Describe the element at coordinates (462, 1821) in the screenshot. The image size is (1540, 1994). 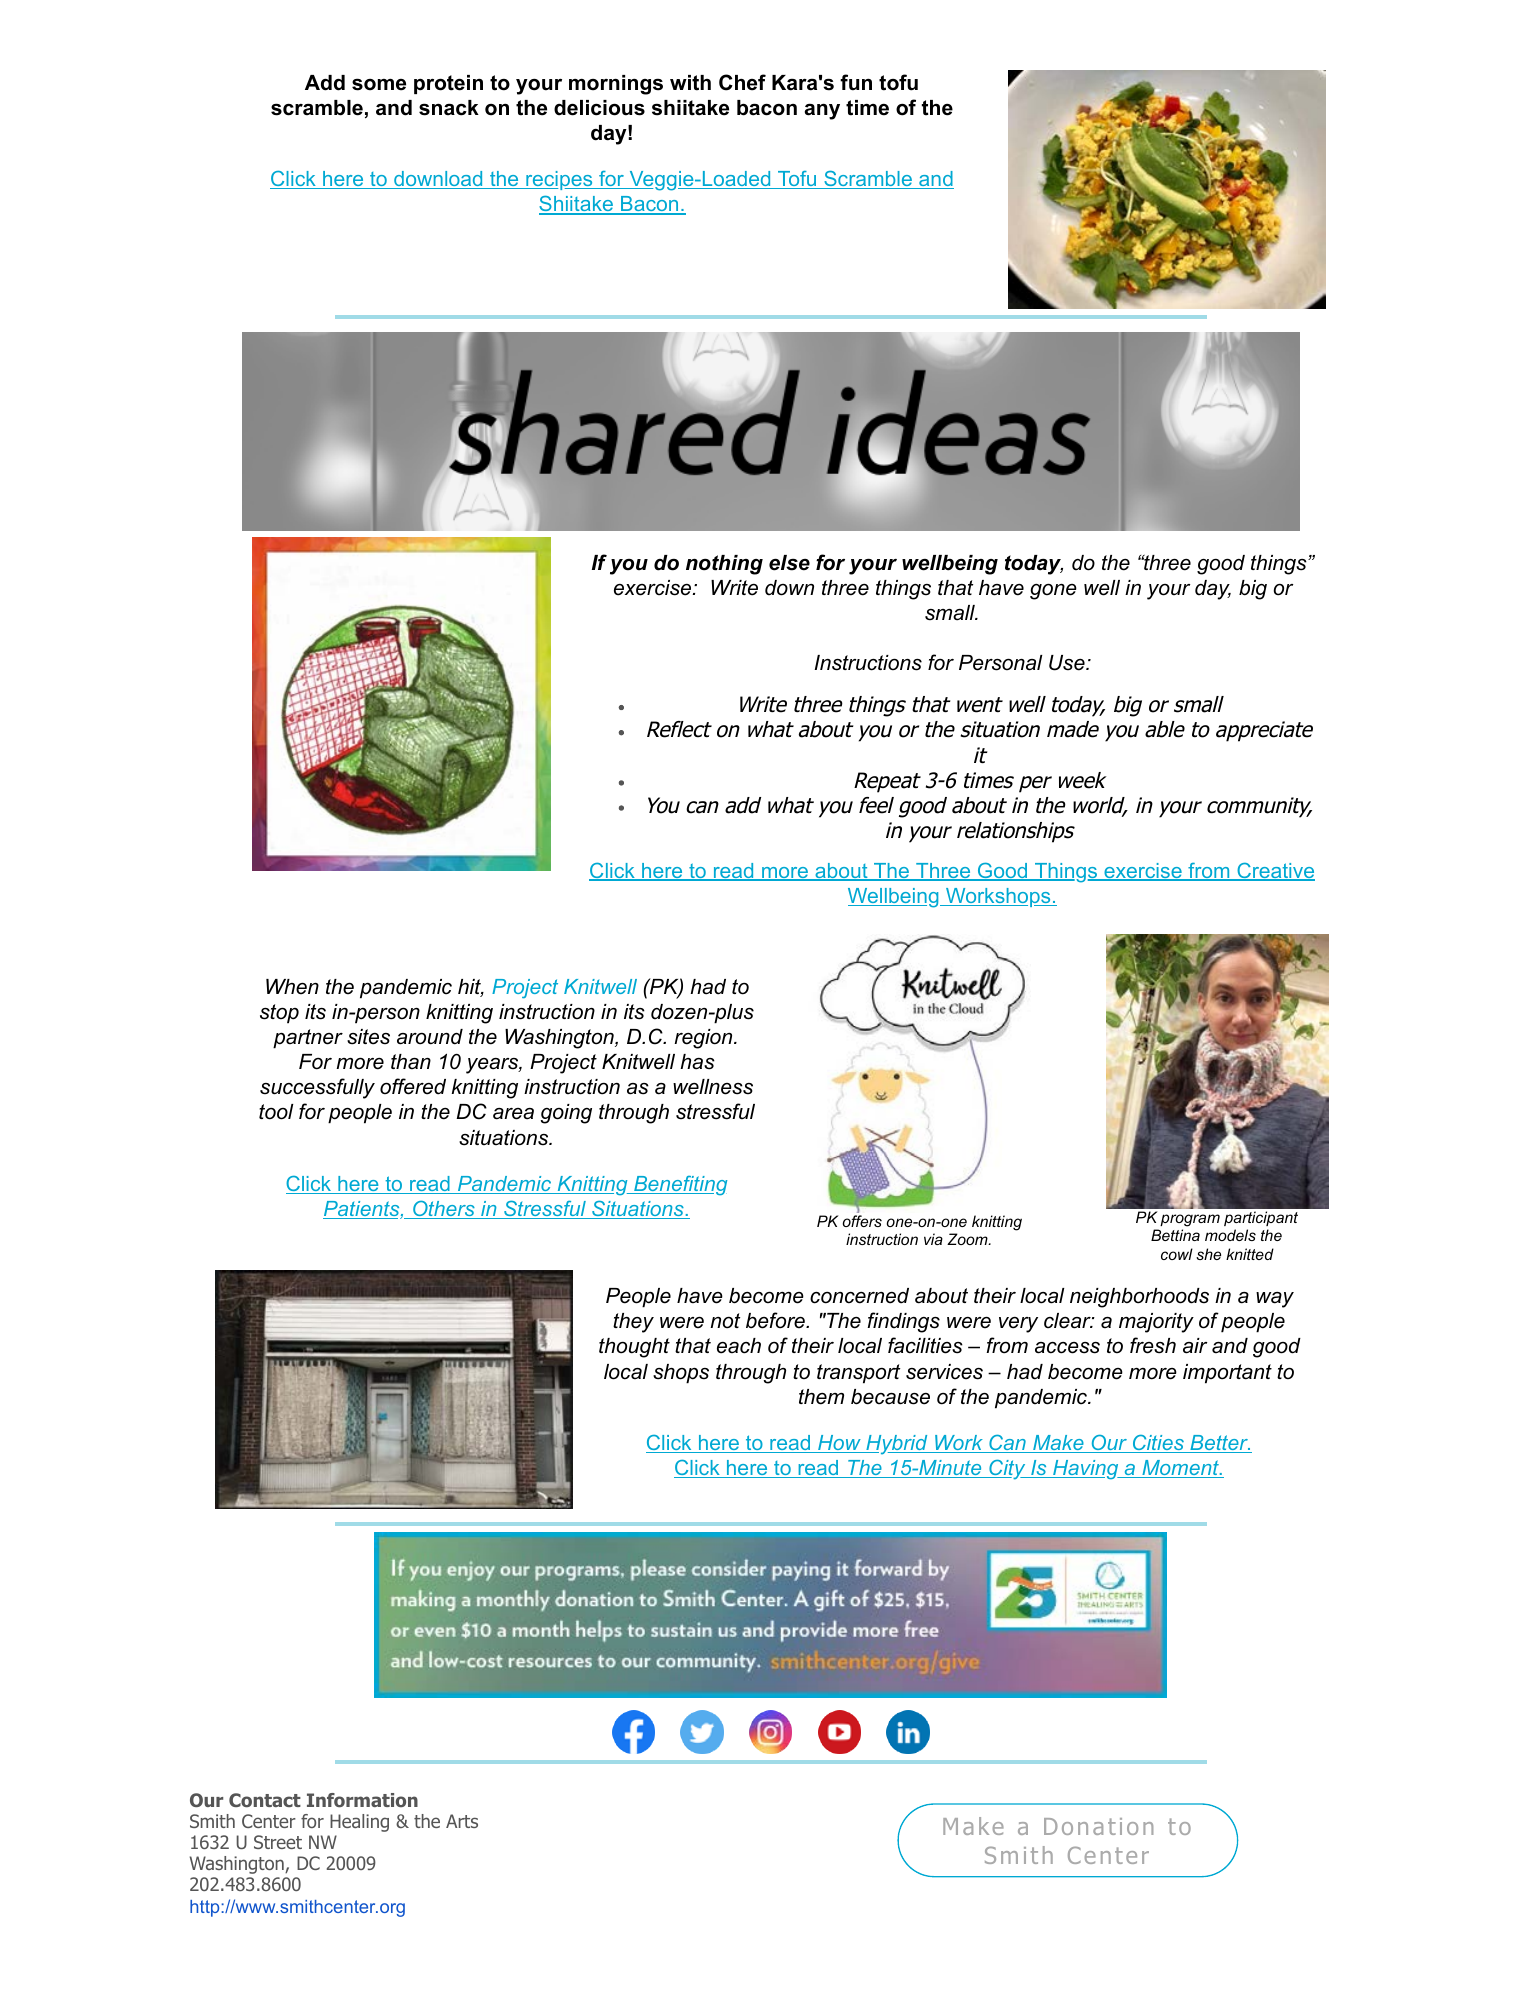
I see `Arts` at that location.
